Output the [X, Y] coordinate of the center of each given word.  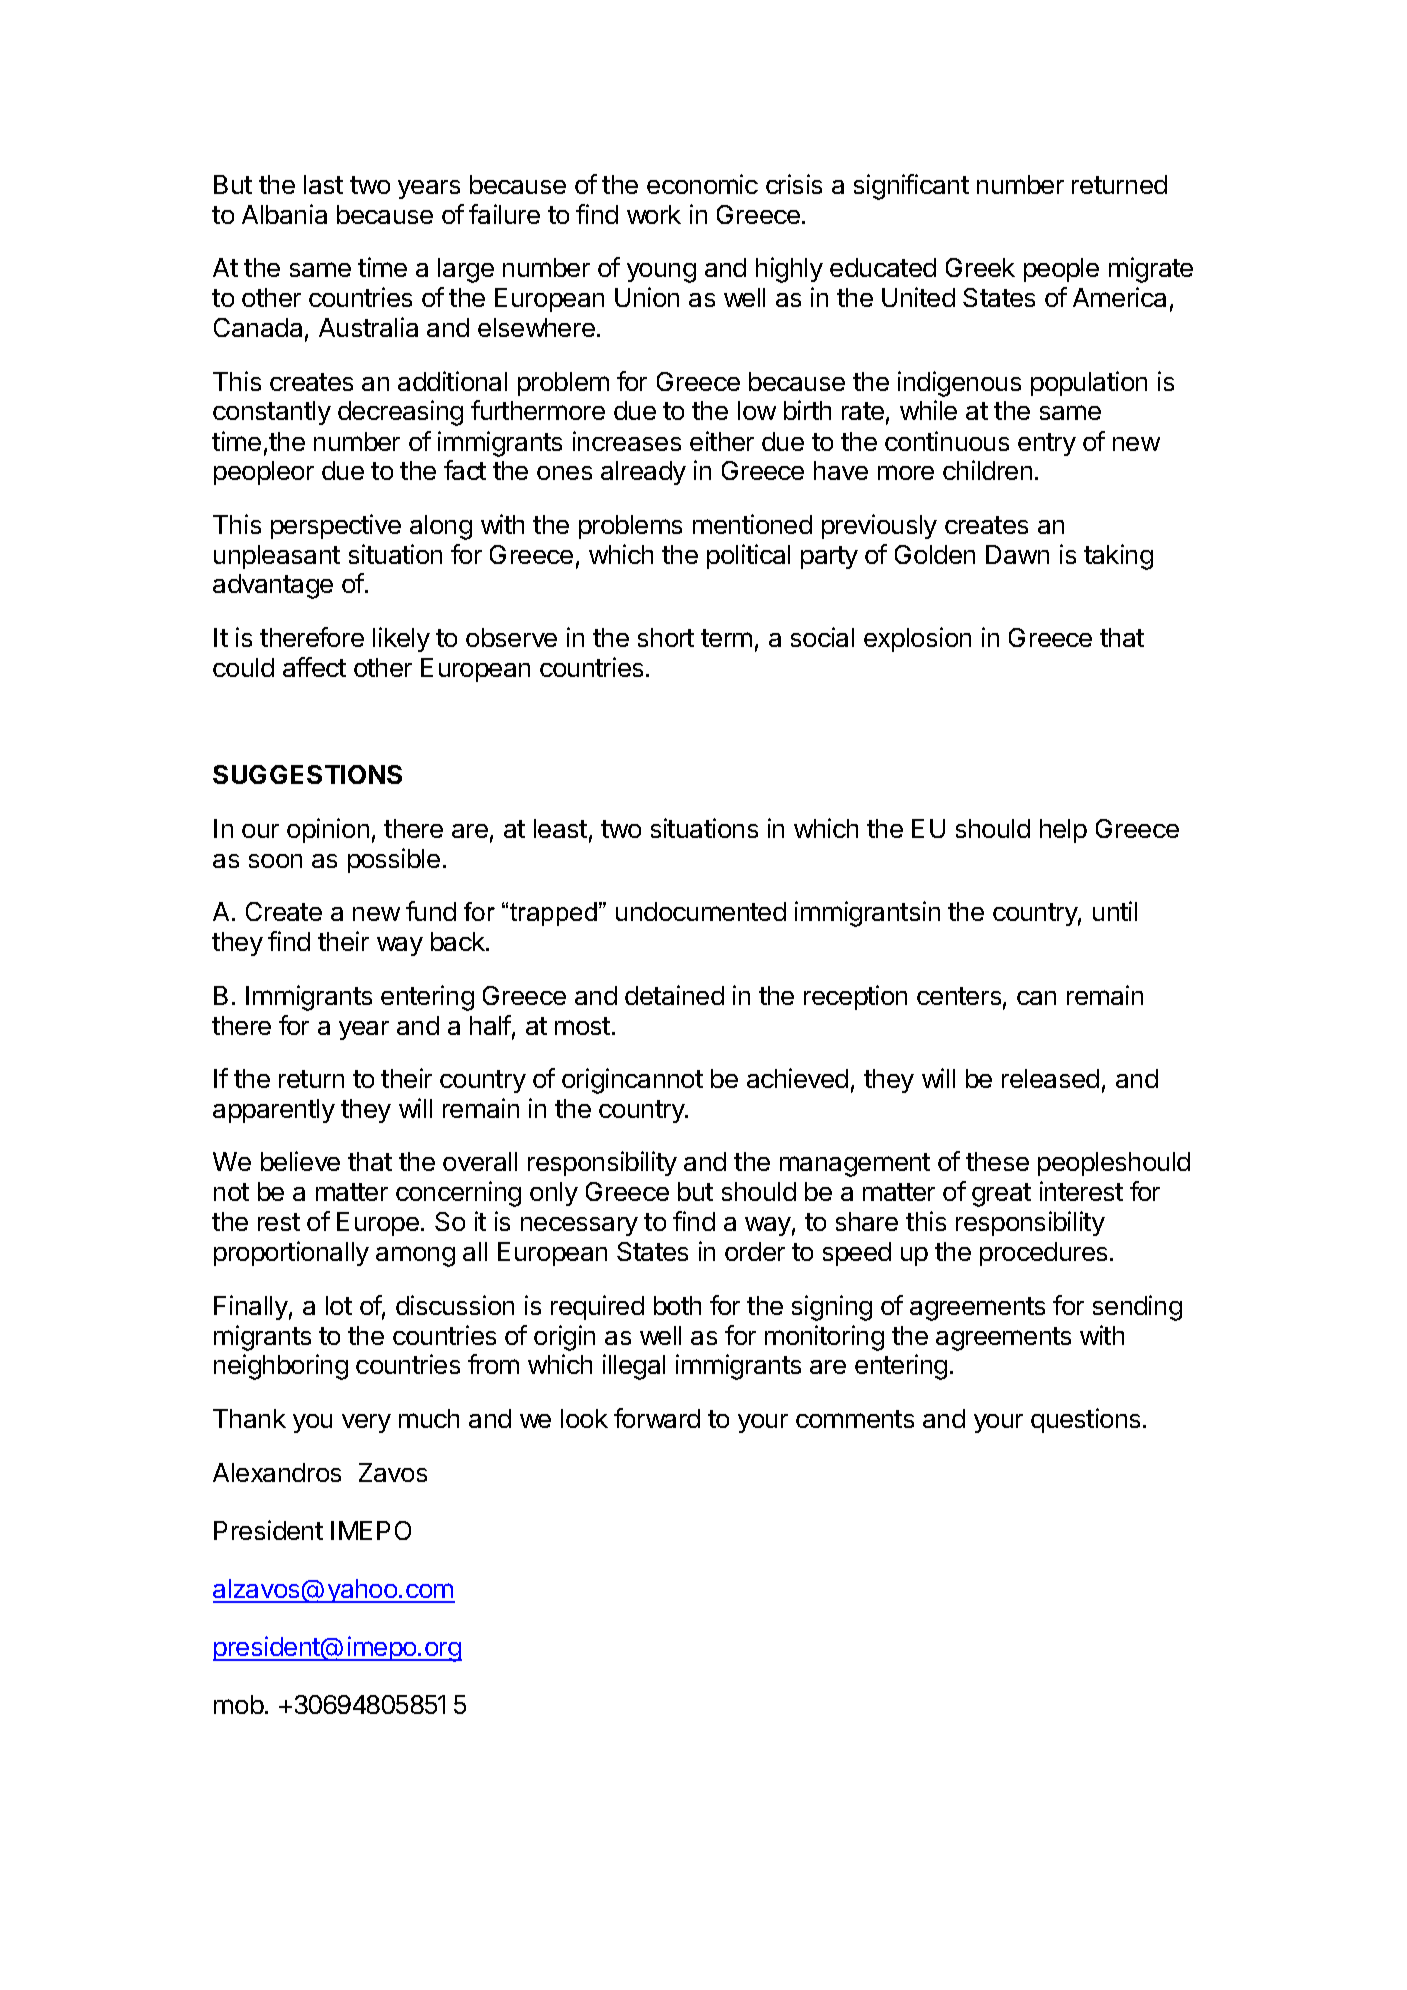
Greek [980, 267]
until [1115, 911]
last [323, 184]
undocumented [701, 911]
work [654, 214]
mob [239, 1704]
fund [431, 911]
